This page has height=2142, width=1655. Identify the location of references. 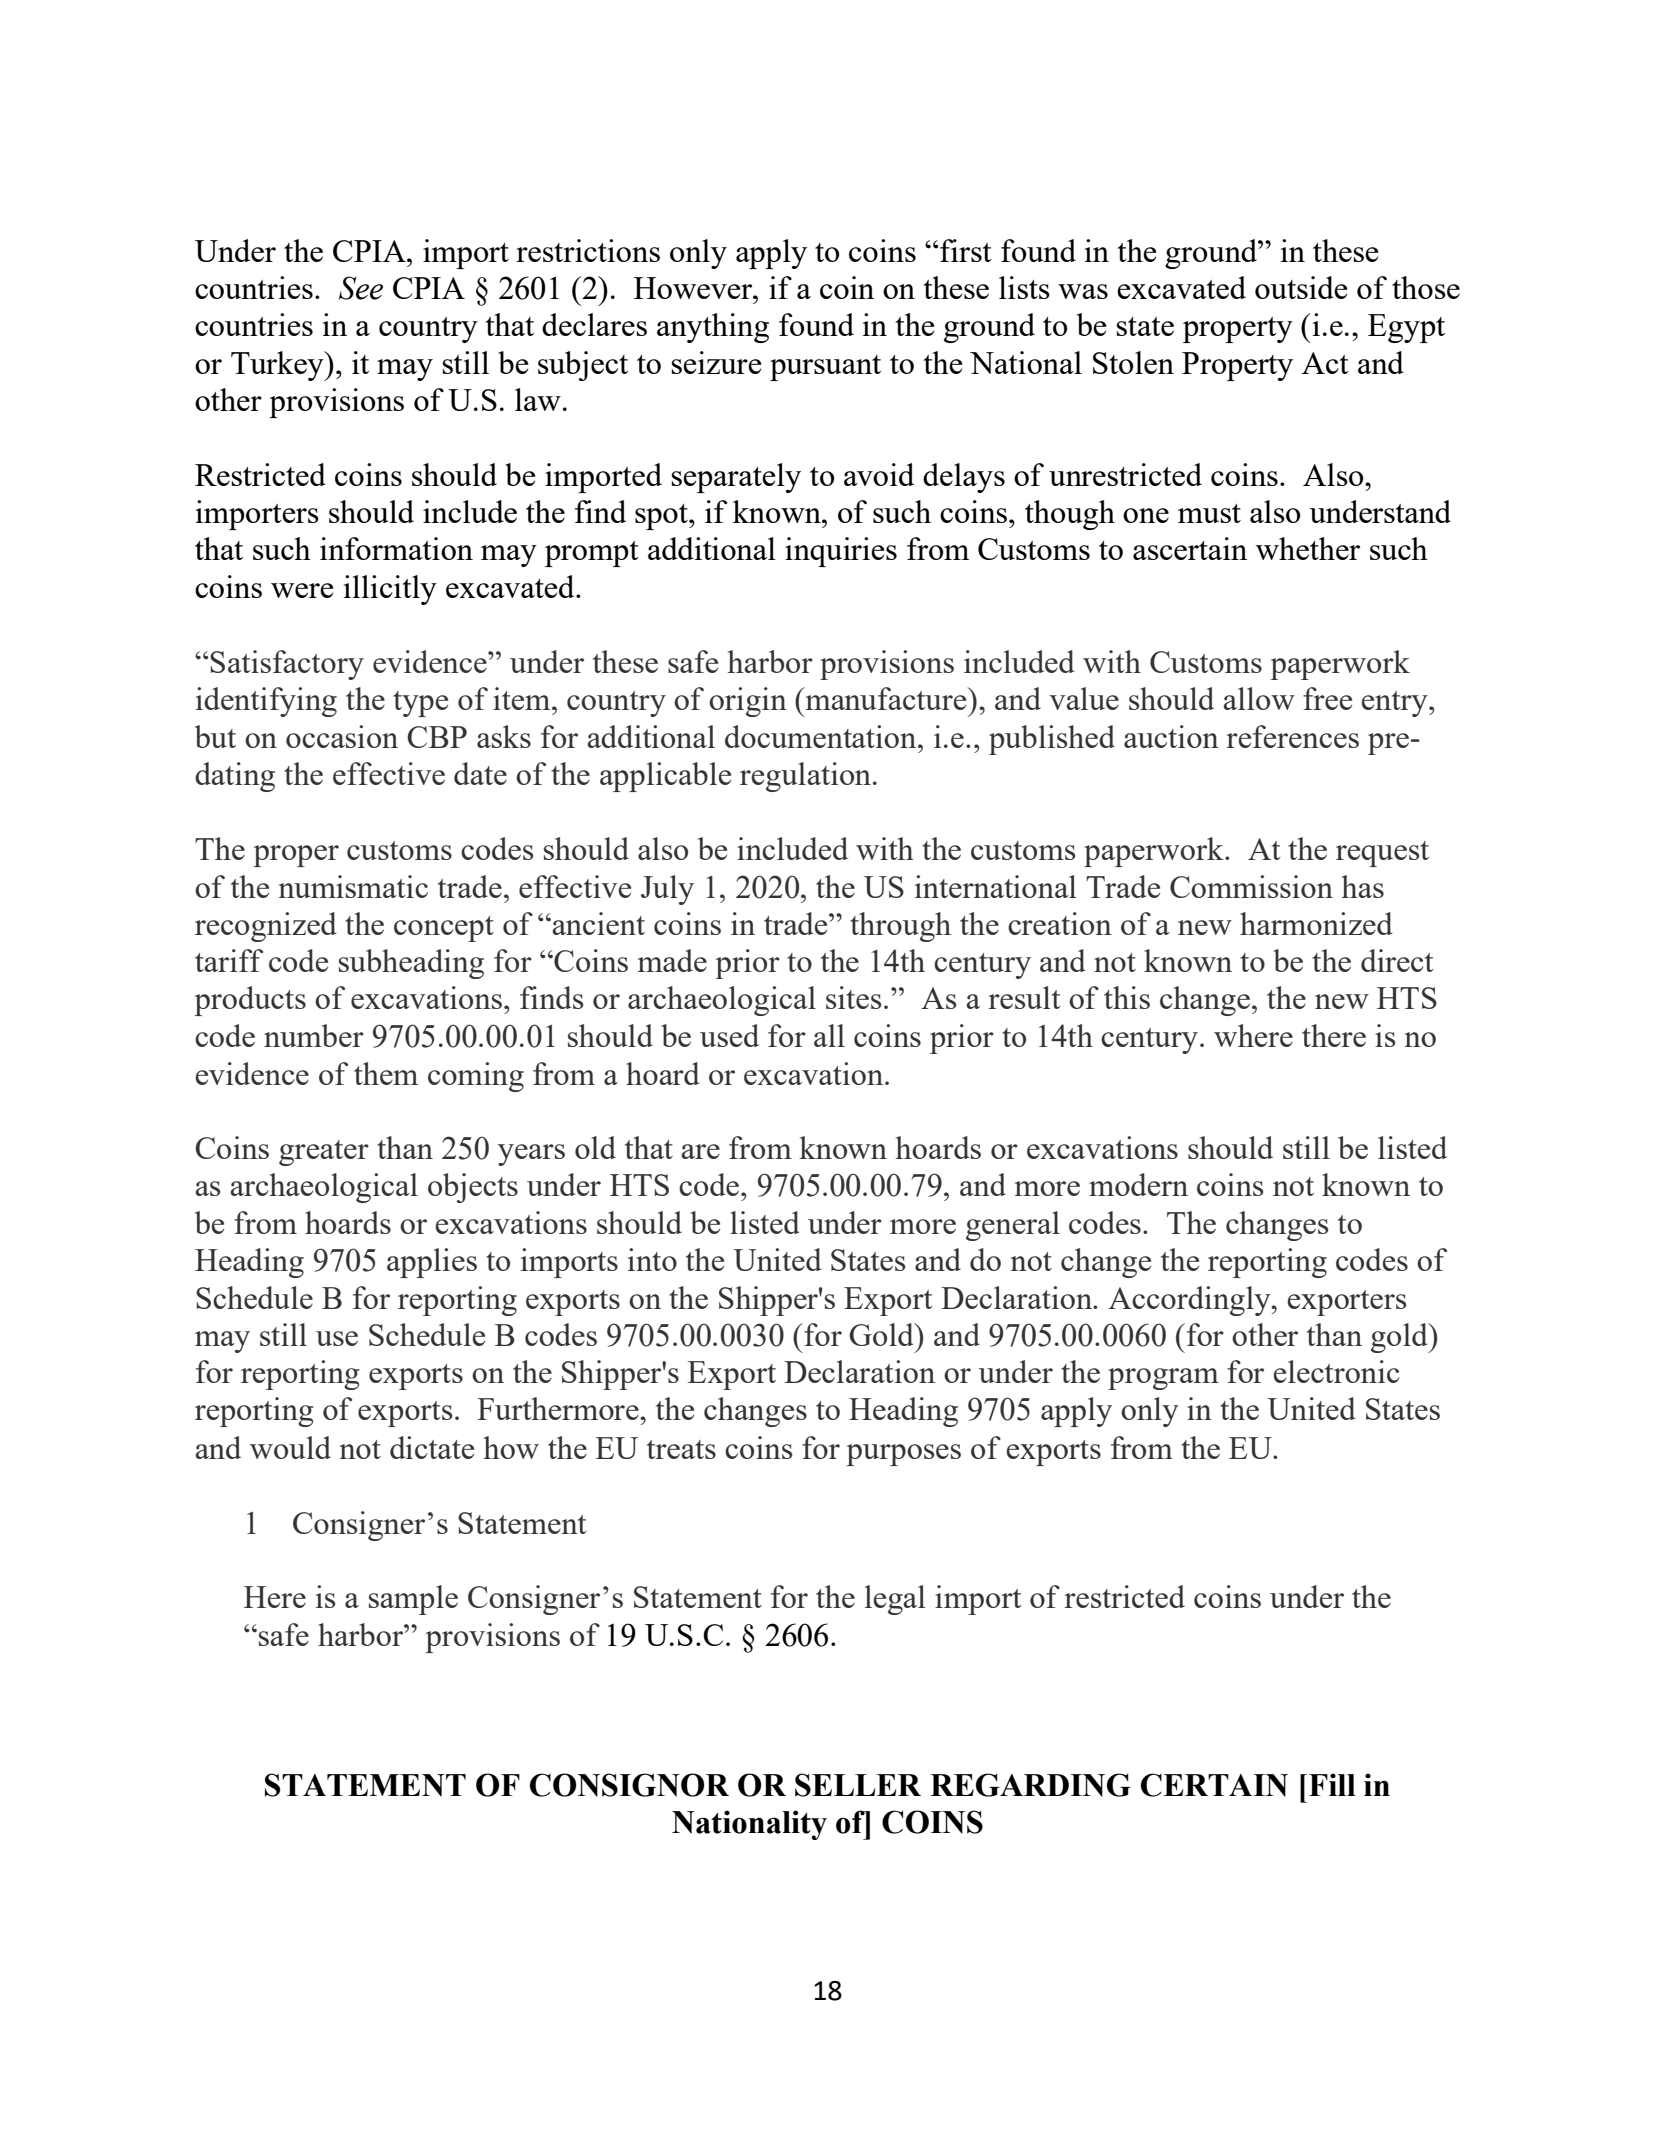
(1292, 736).
